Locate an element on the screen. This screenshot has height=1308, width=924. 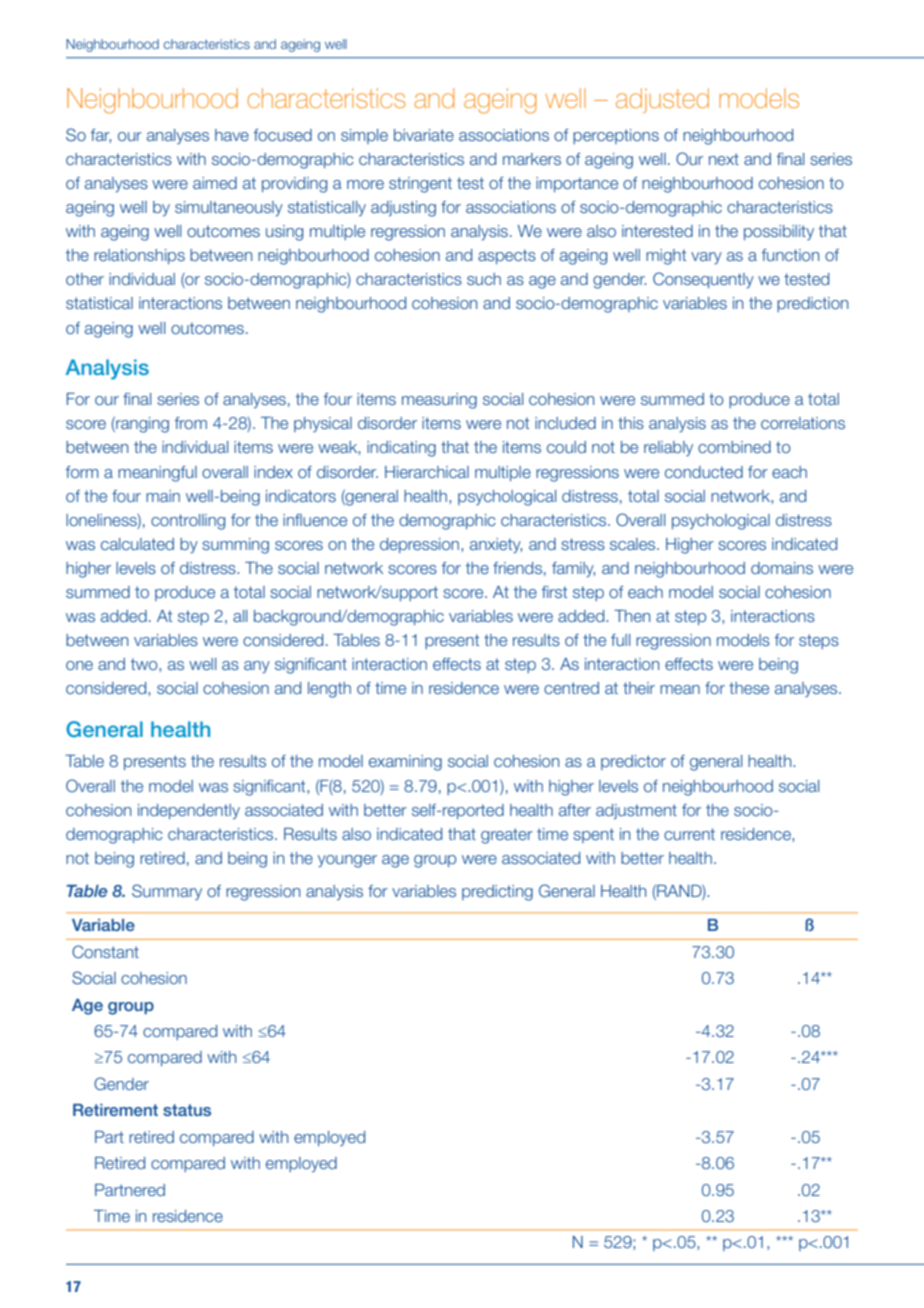
have is located at coordinates (232, 135).
